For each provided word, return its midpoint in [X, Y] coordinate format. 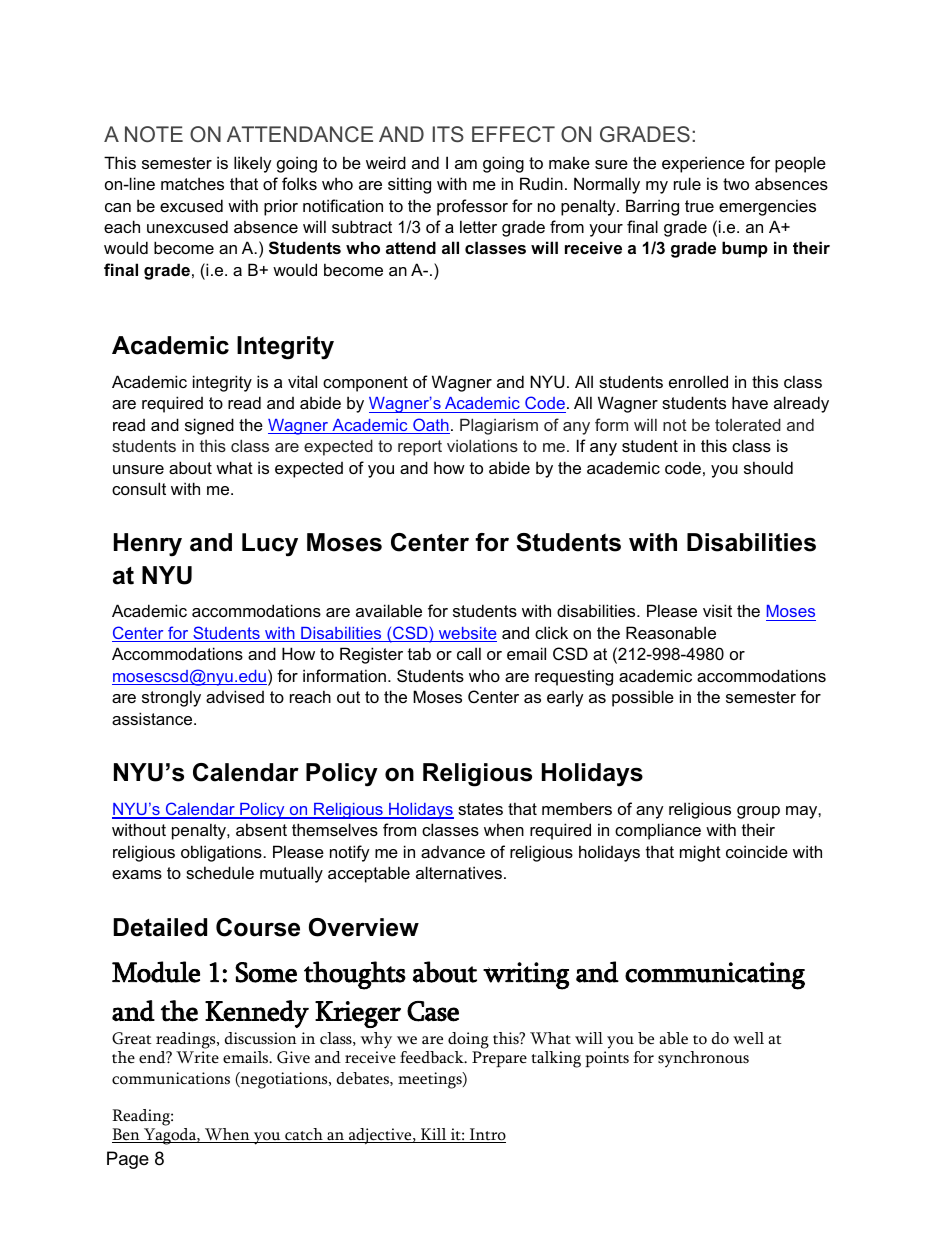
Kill [434, 1135]
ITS [448, 134]
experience [703, 164]
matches [192, 183]
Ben [127, 1135]
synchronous [703, 1059]
